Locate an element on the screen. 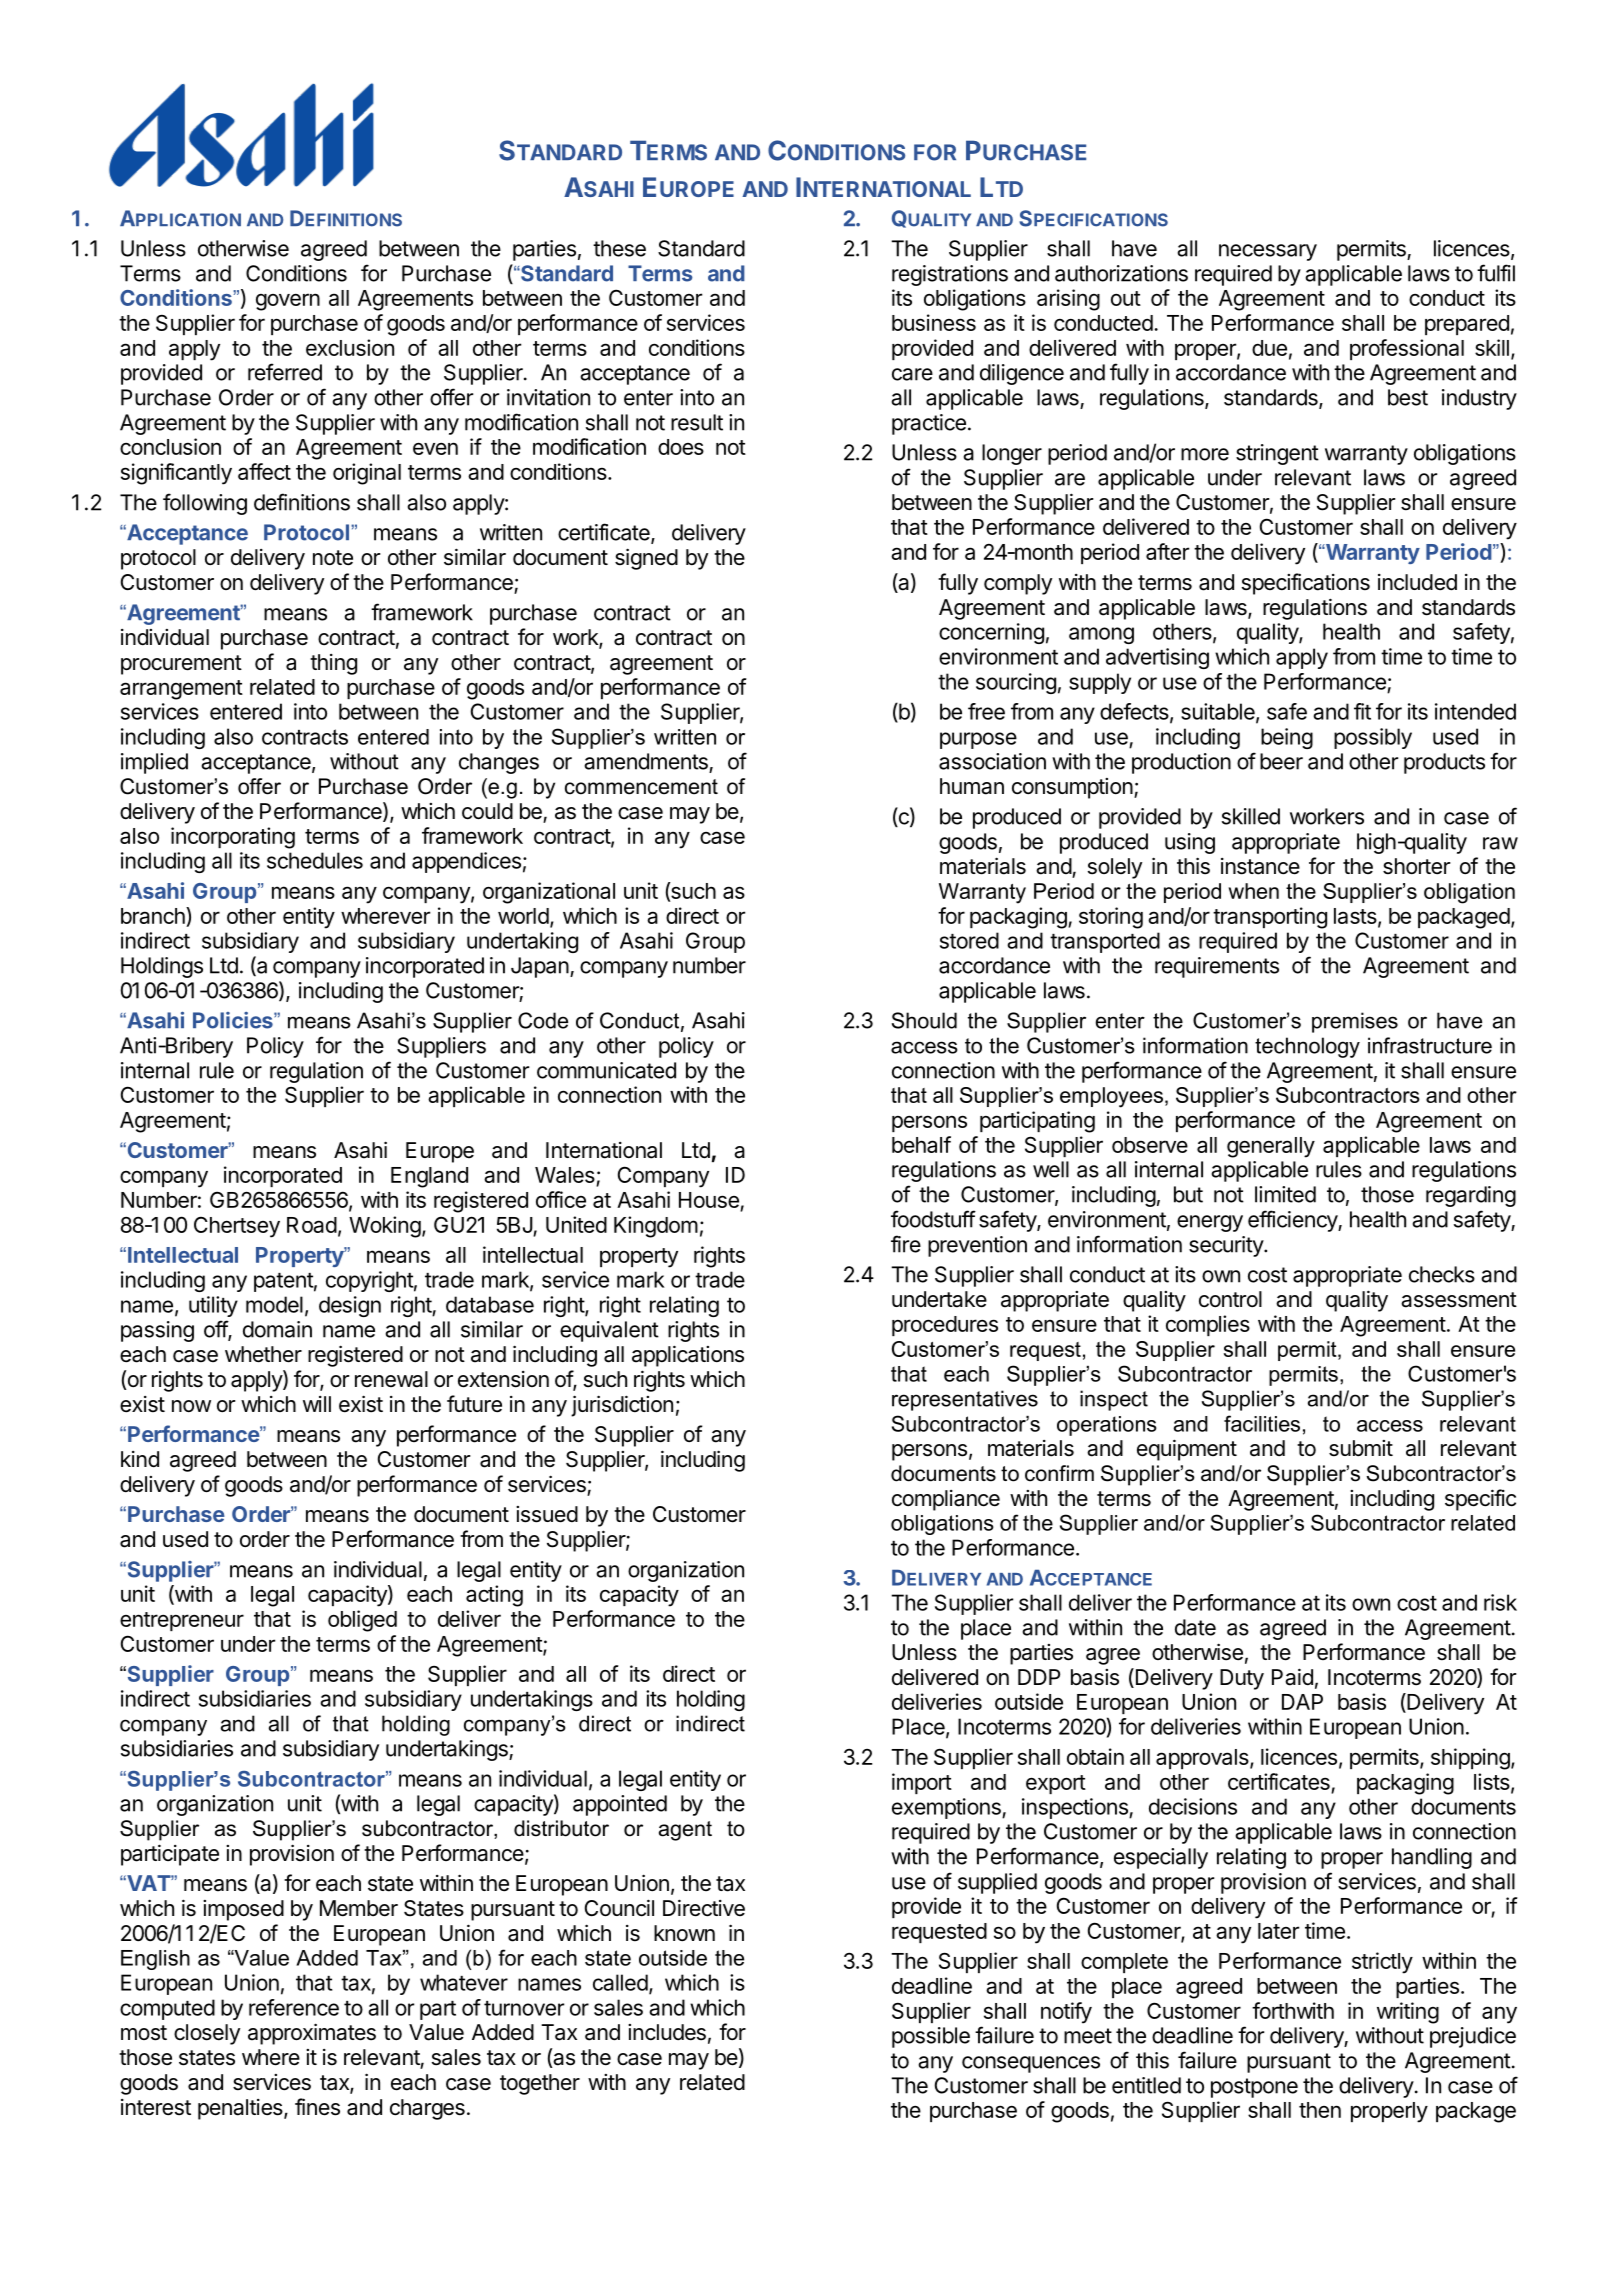  schedules is located at coordinates (315, 860).
